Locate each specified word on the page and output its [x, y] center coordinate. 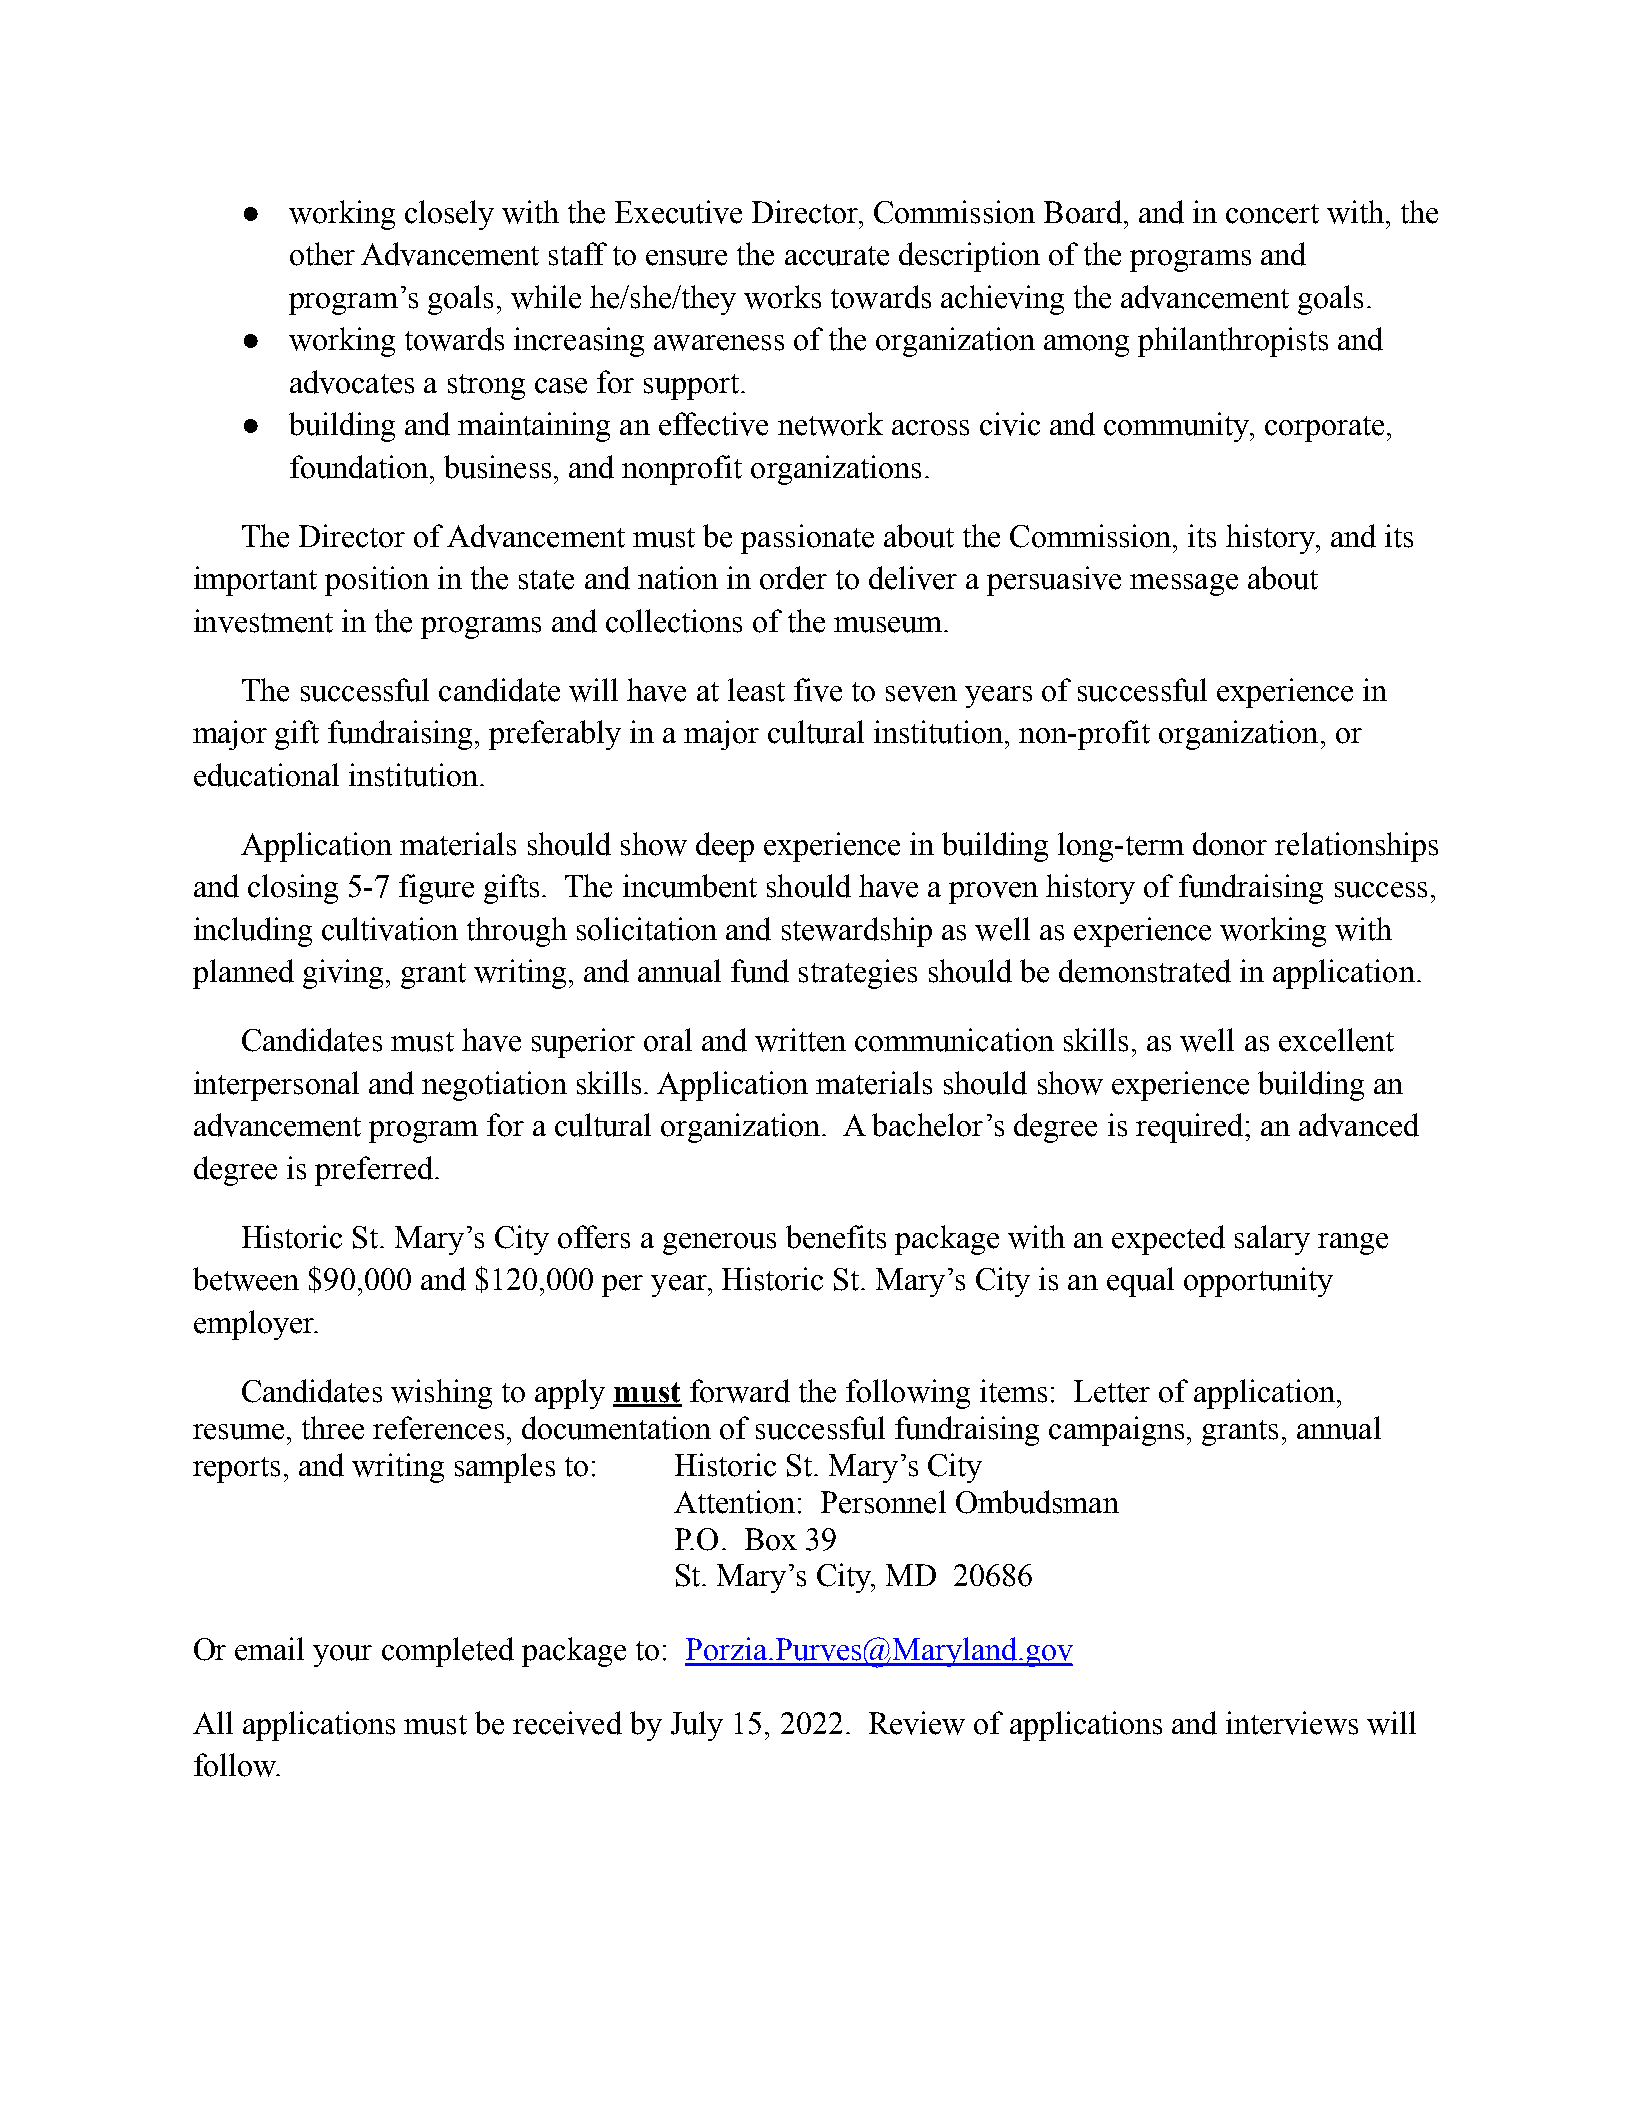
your [342, 1656]
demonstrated [1145, 971]
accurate [837, 256]
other [322, 254]
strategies [858, 974]
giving [343, 974]
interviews [1292, 1723]
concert [1272, 214]
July [697, 1726]
